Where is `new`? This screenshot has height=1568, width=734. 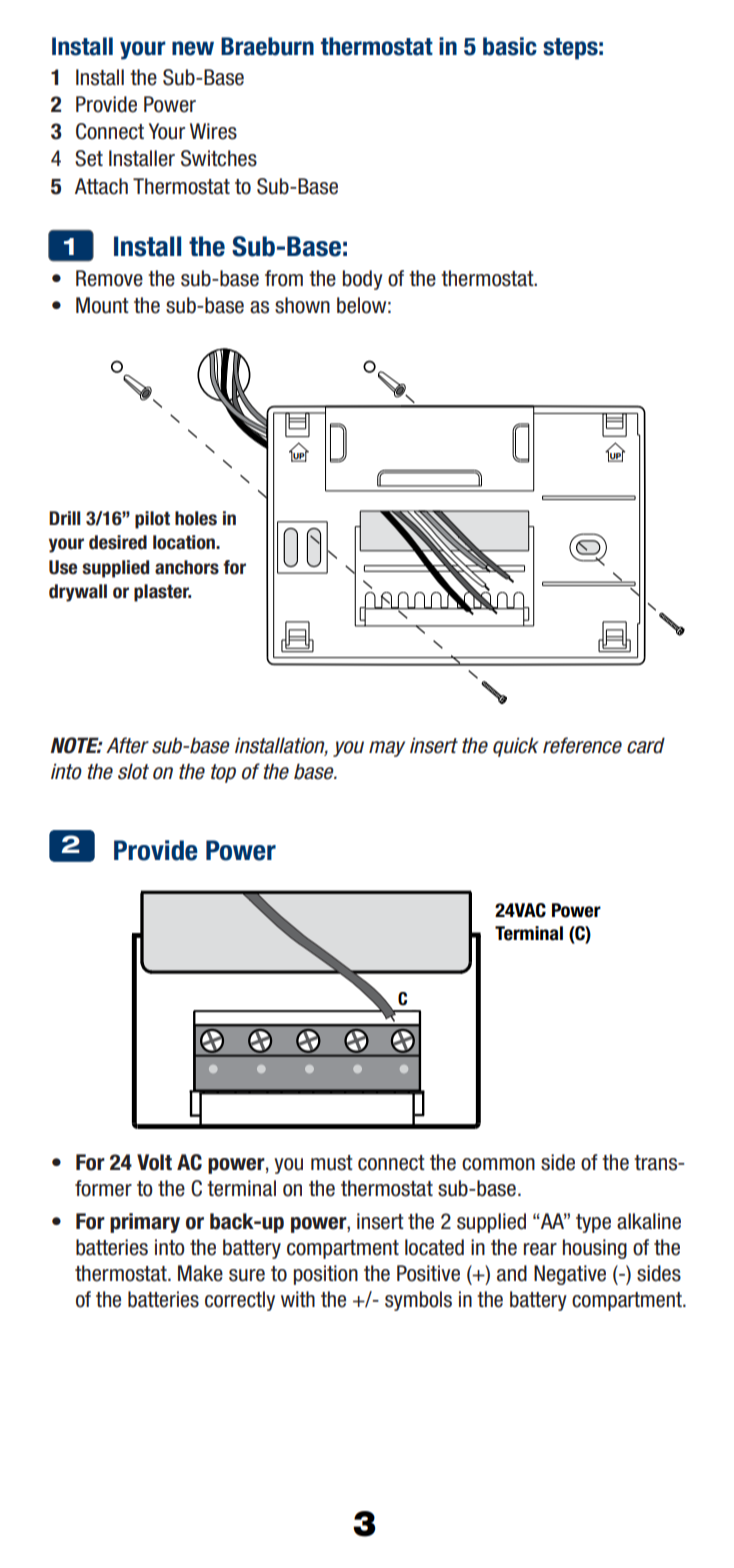 new is located at coordinates (193, 48).
